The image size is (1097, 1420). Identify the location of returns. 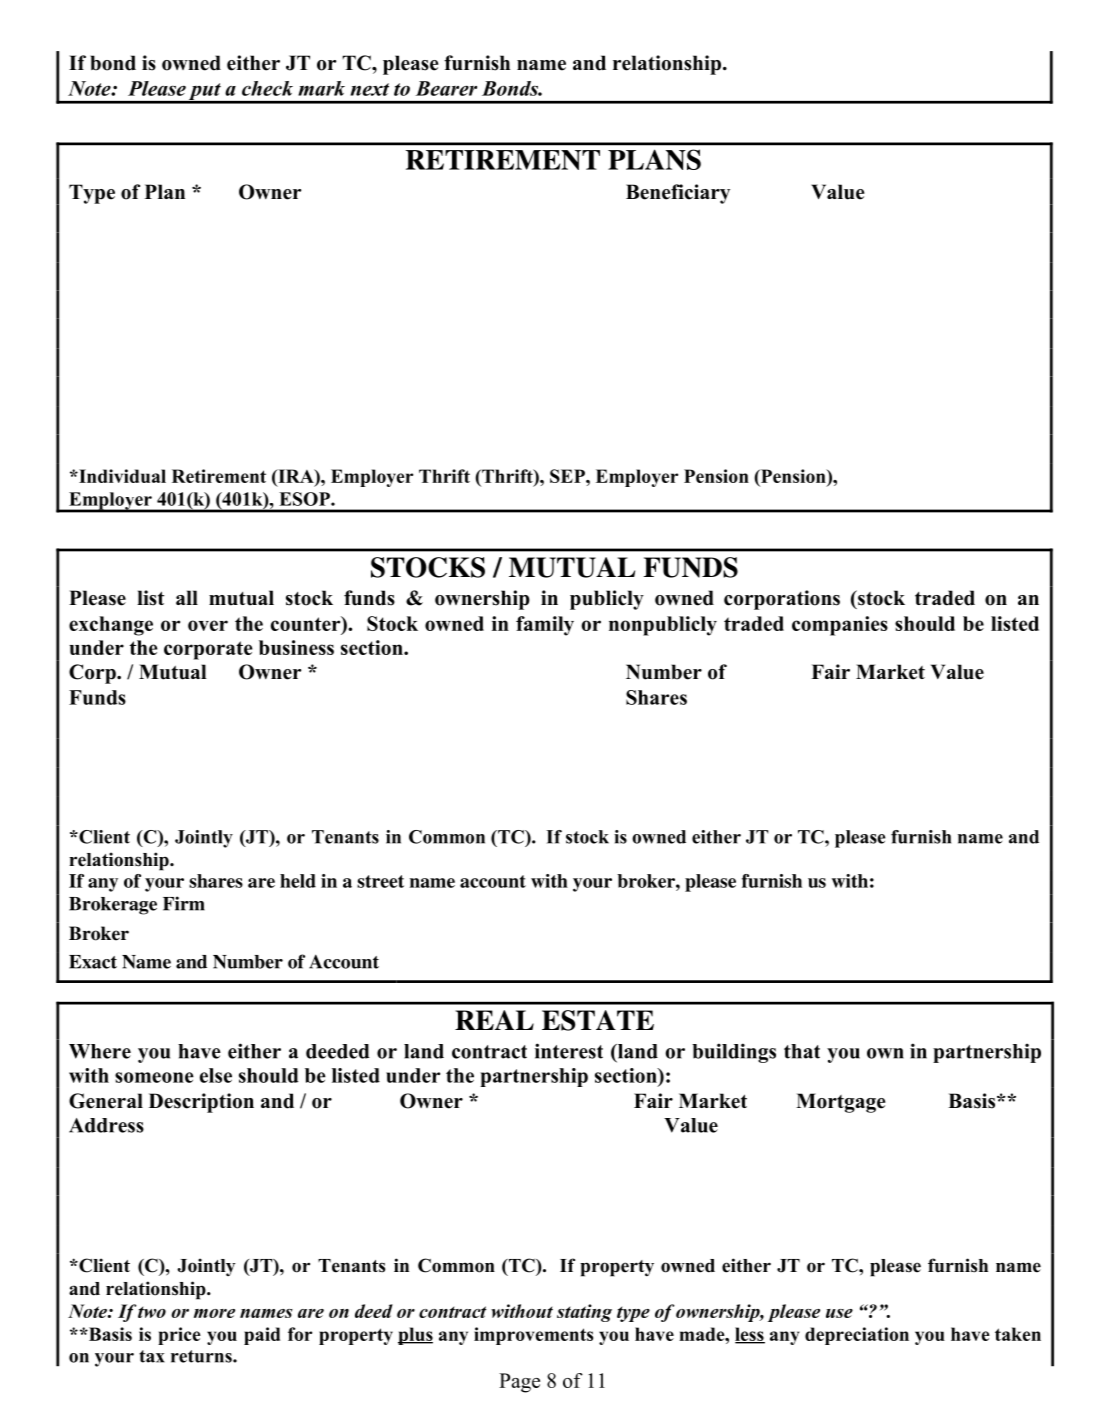
(202, 1356).
